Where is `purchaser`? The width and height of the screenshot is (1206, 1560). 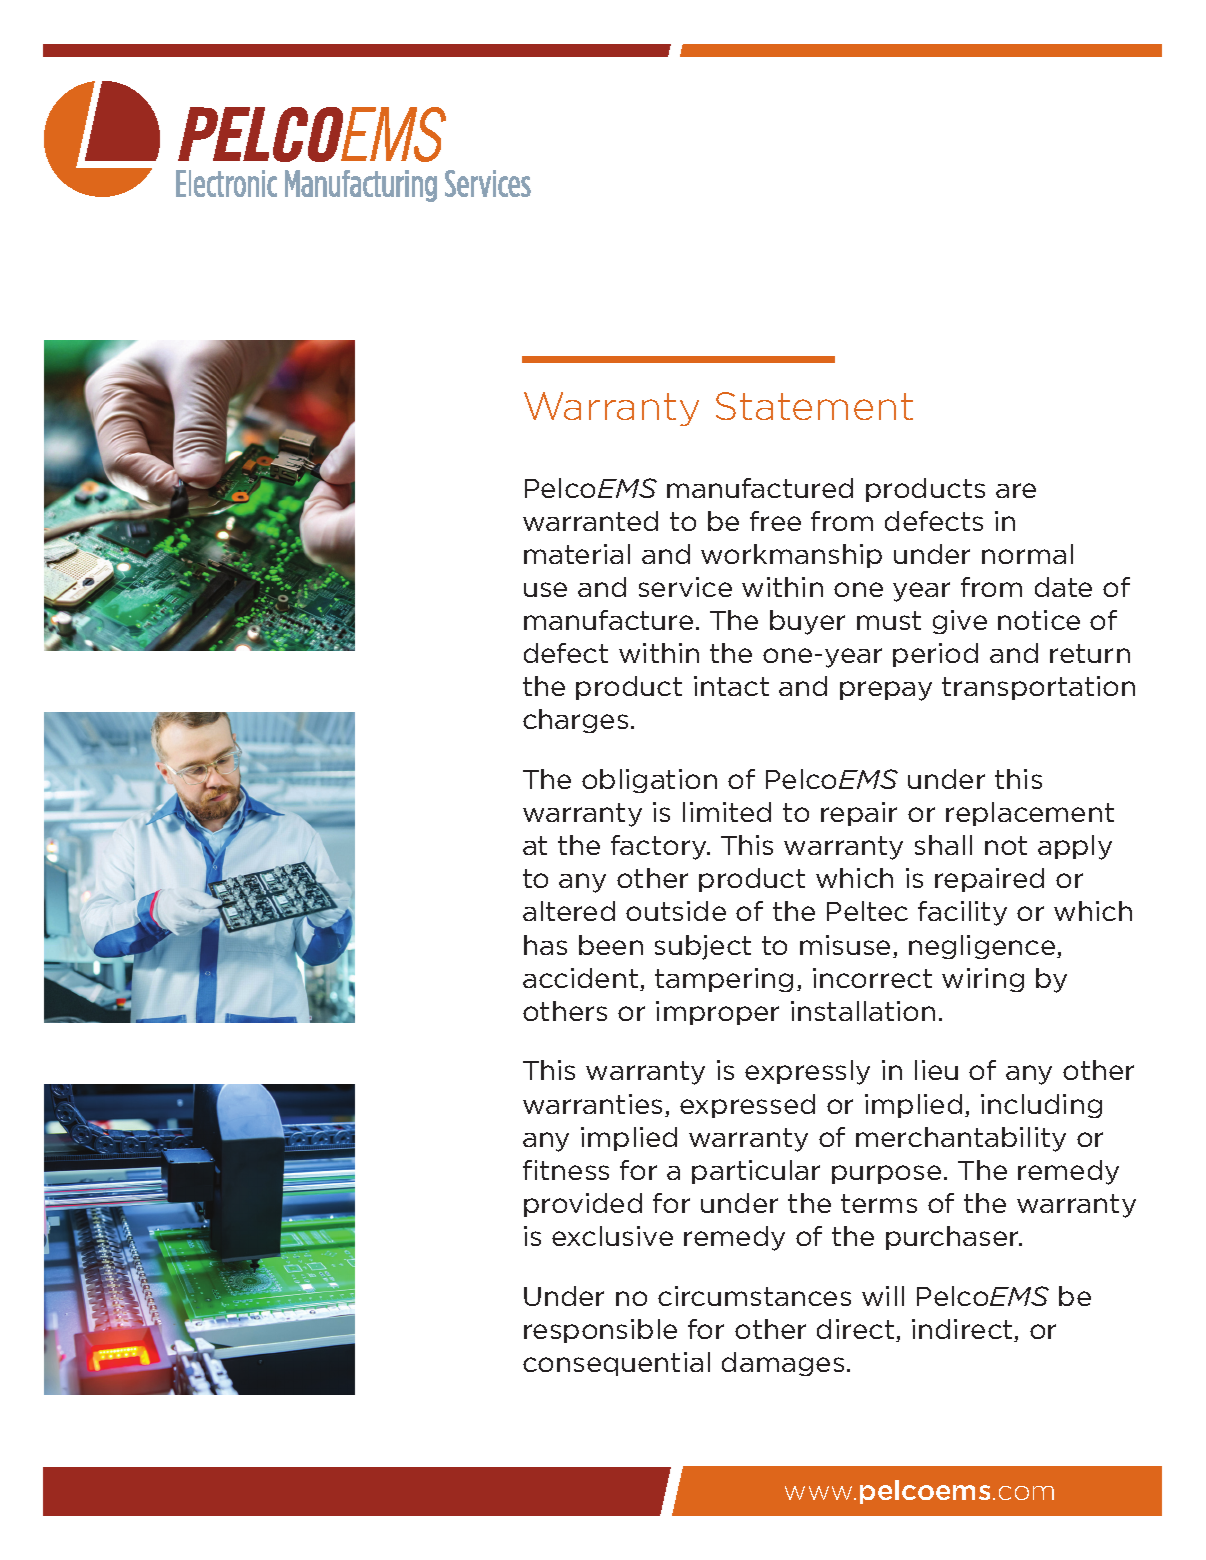
purchaser is located at coordinates (954, 1238).
